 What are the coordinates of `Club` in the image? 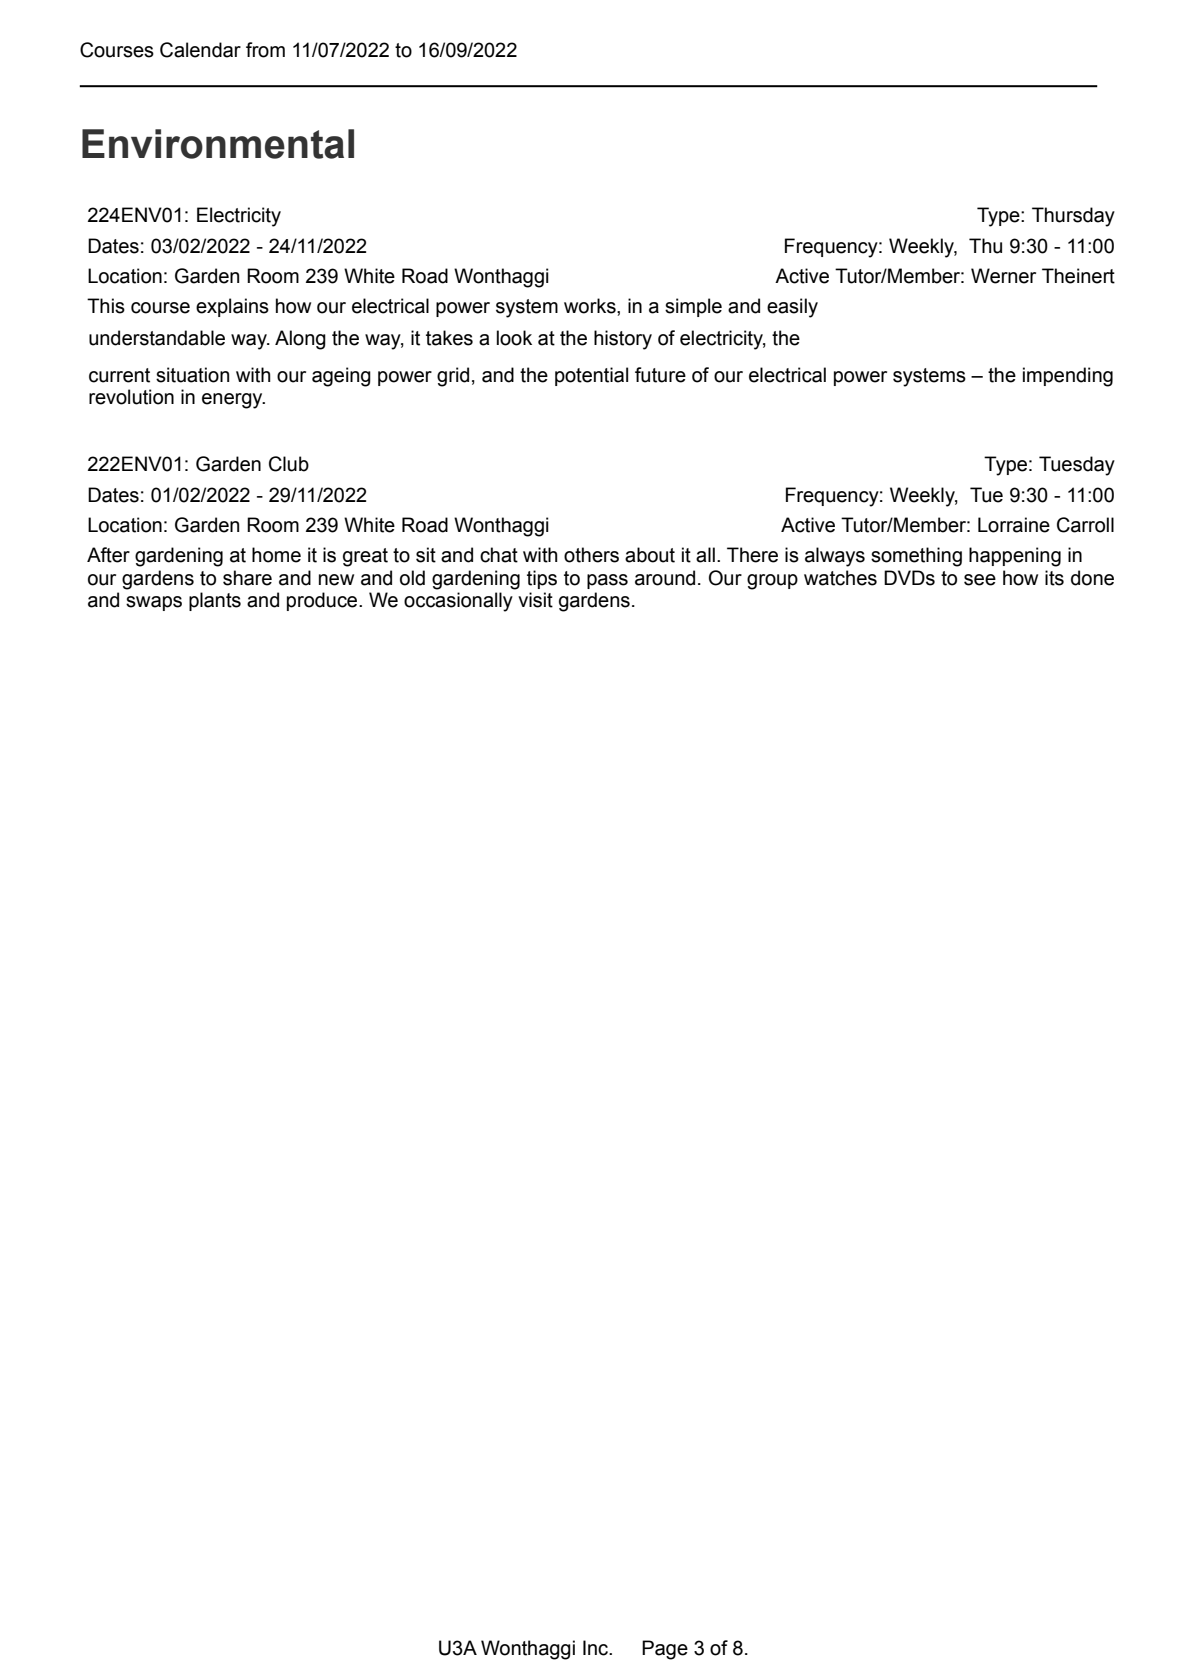 It's located at (289, 464).
